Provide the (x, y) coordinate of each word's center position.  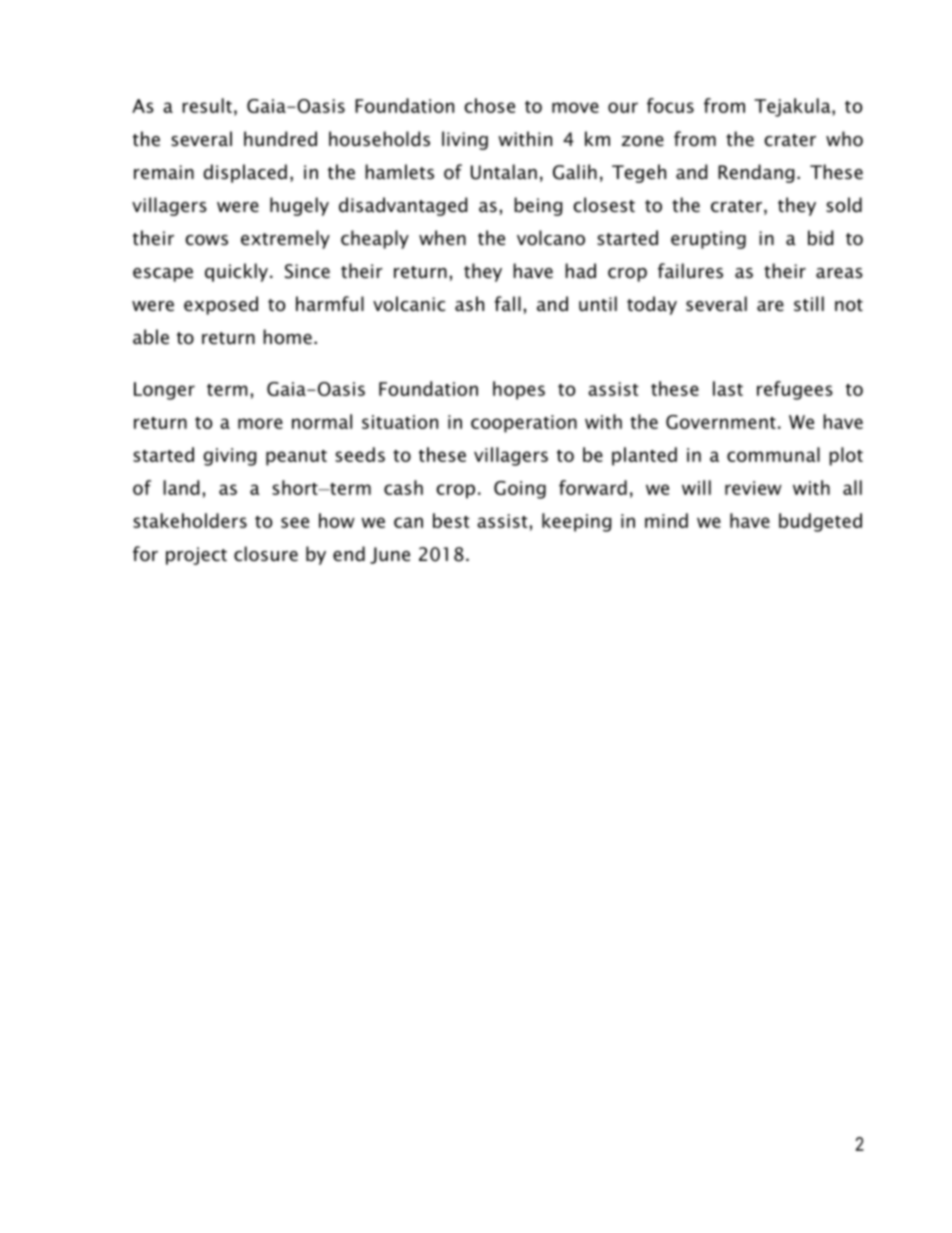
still (809, 303)
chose (489, 105)
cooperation (524, 424)
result (207, 105)
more (260, 423)
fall (507, 304)
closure (266, 554)
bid (820, 238)
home (287, 337)
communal (773, 454)
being (538, 206)
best (451, 520)
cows (206, 240)
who (844, 139)
